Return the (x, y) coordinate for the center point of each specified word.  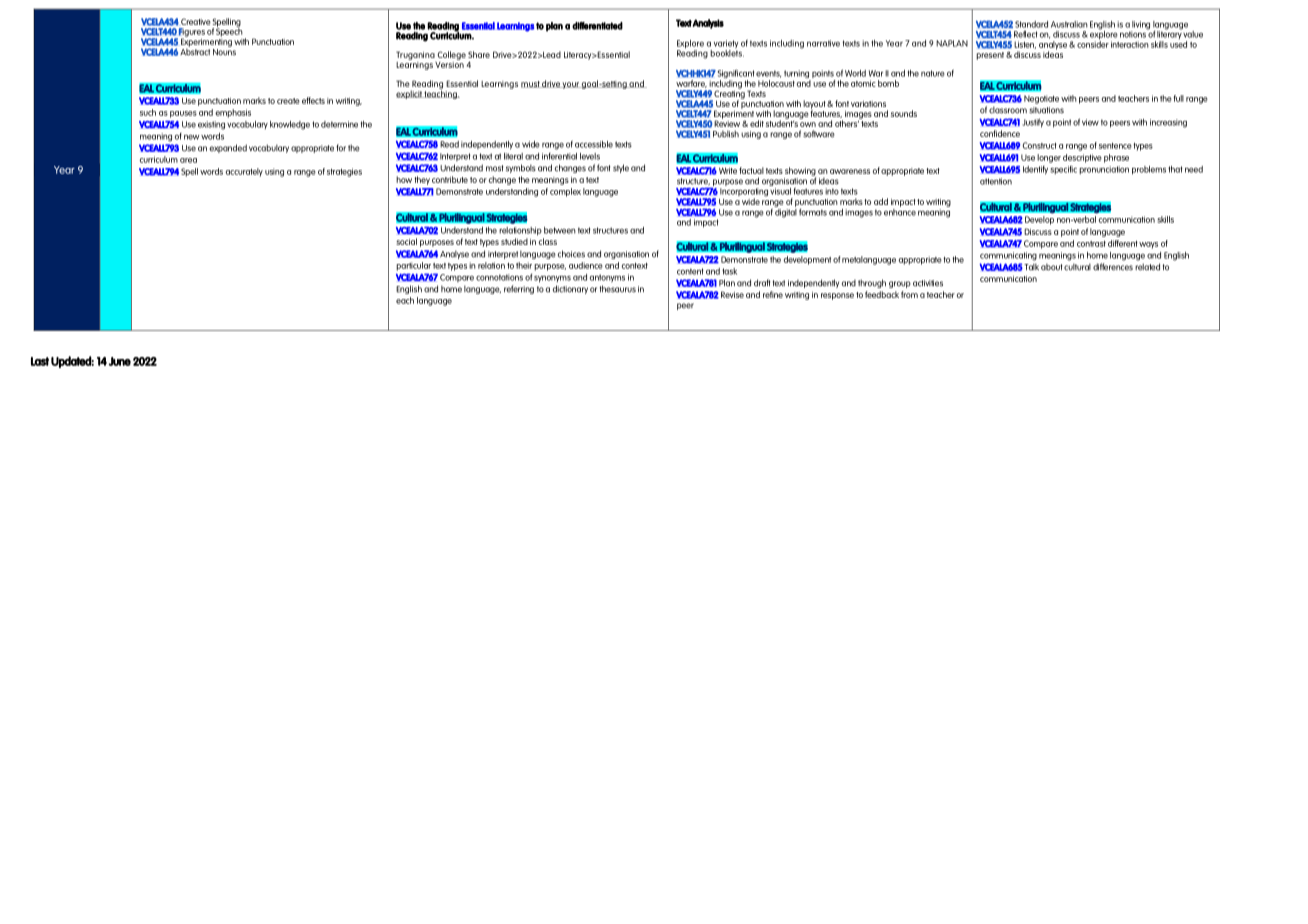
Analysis (708, 24)
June (120, 361)
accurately (244, 172)
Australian (1069, 24)
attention (996, 181)
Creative (196, 21)
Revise (732, 294)
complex (565, 192)
